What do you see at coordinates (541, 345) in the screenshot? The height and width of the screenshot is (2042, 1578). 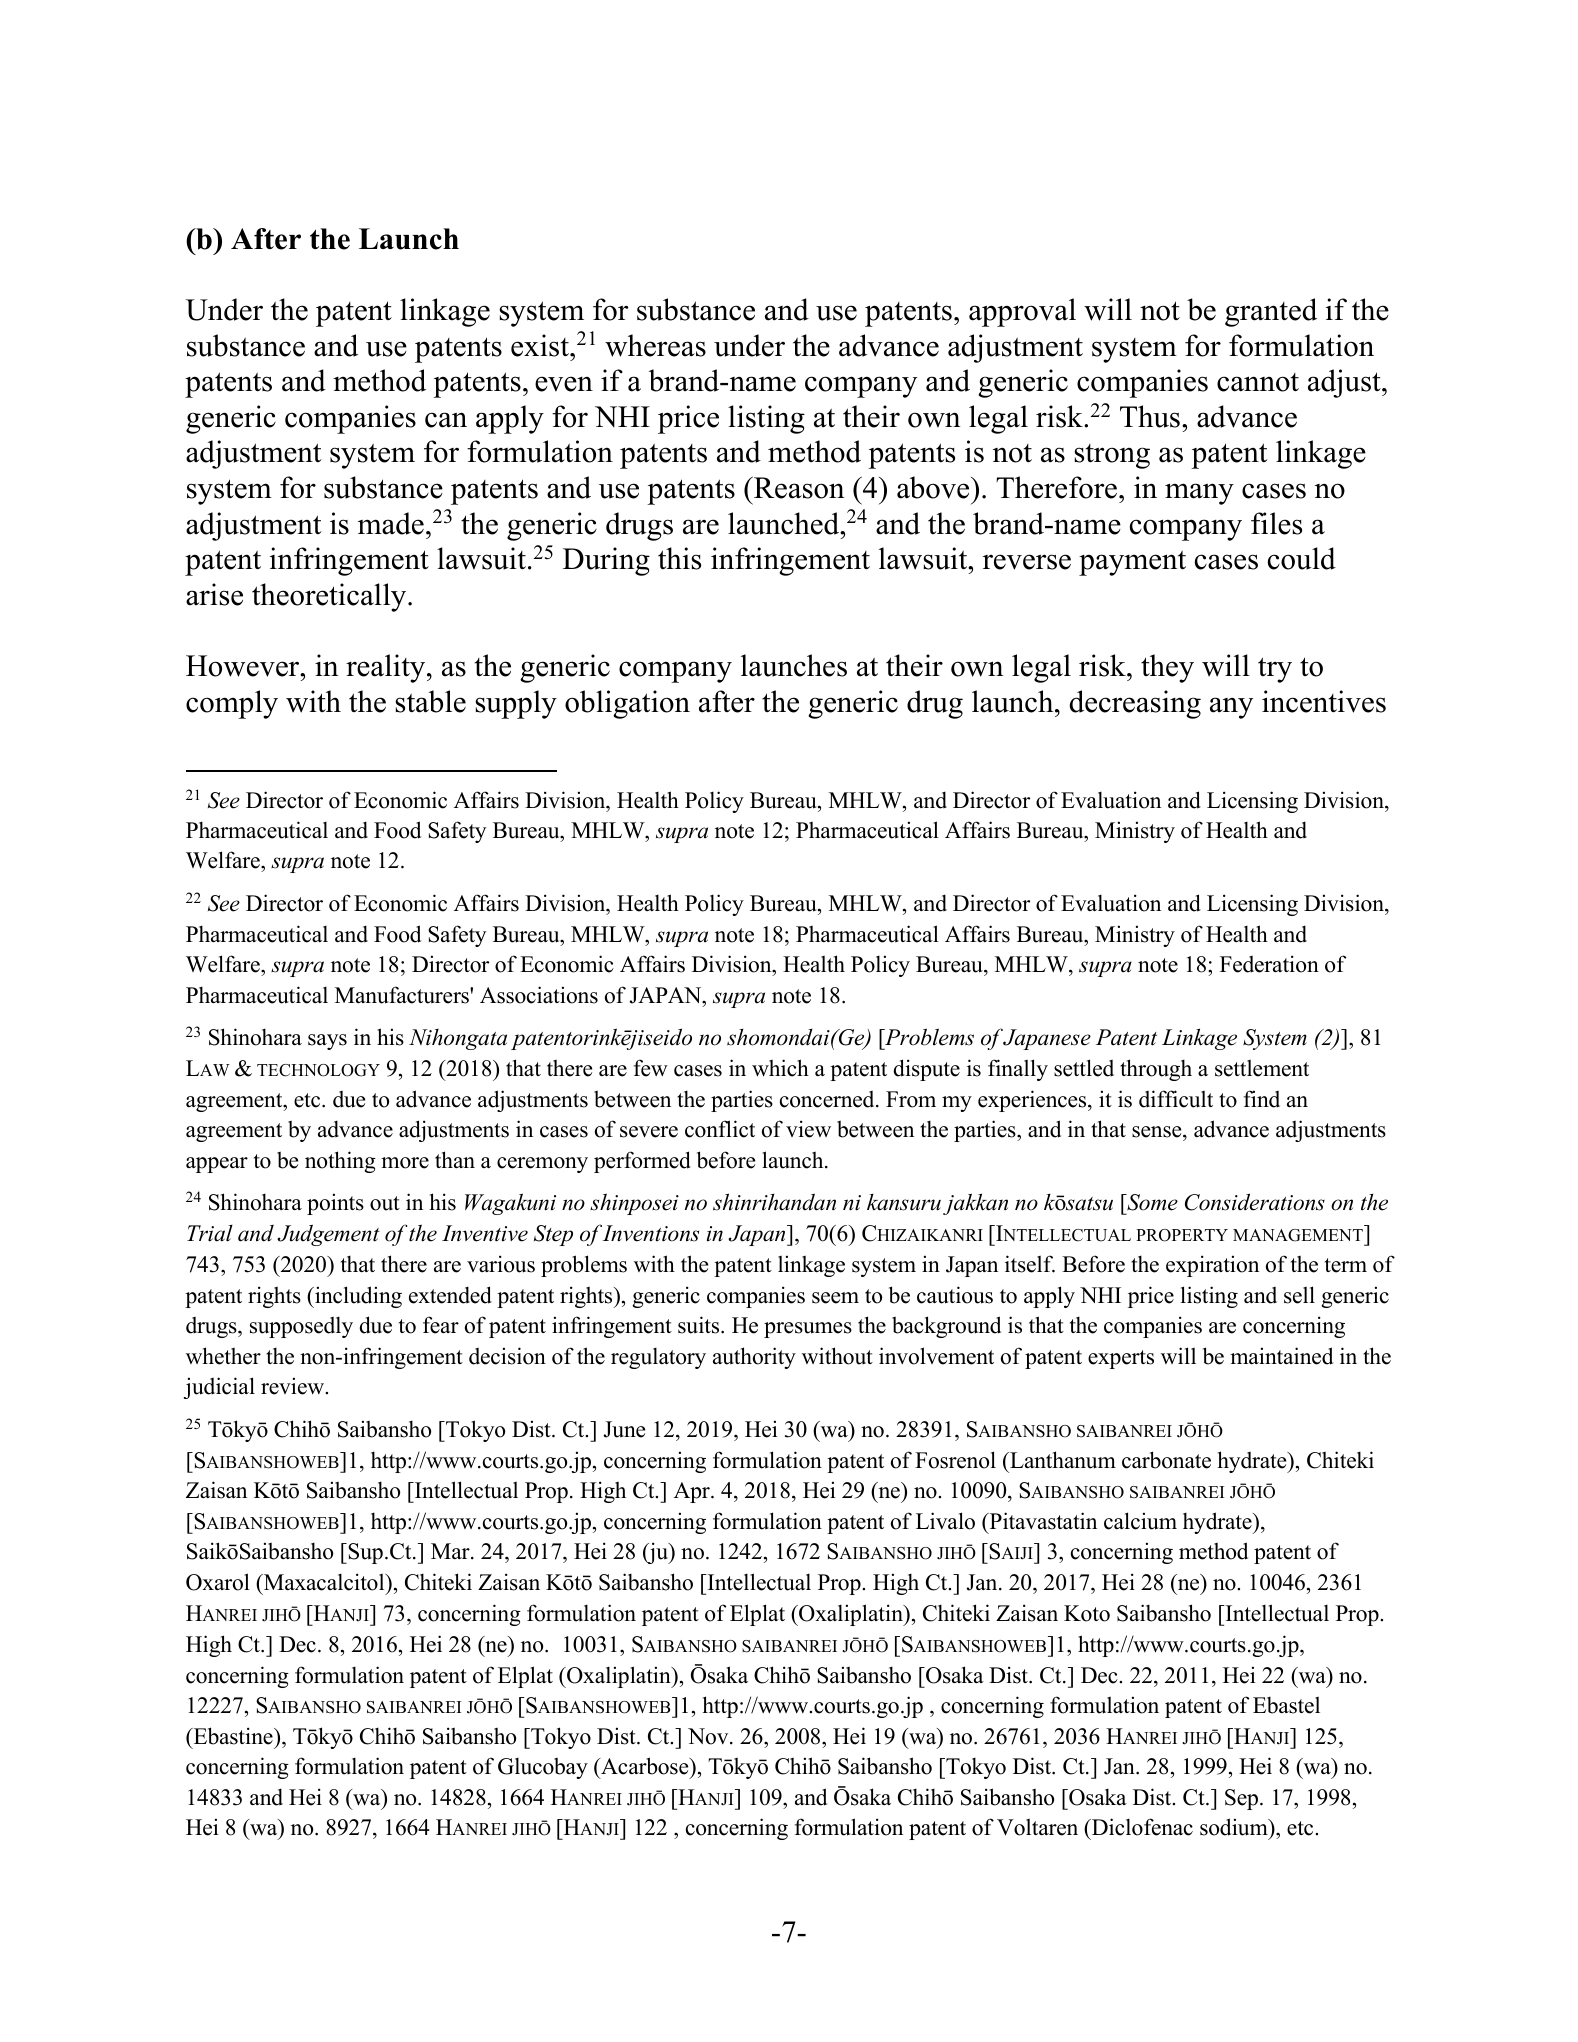 I see `exist` at bounding box center [541, 345].
